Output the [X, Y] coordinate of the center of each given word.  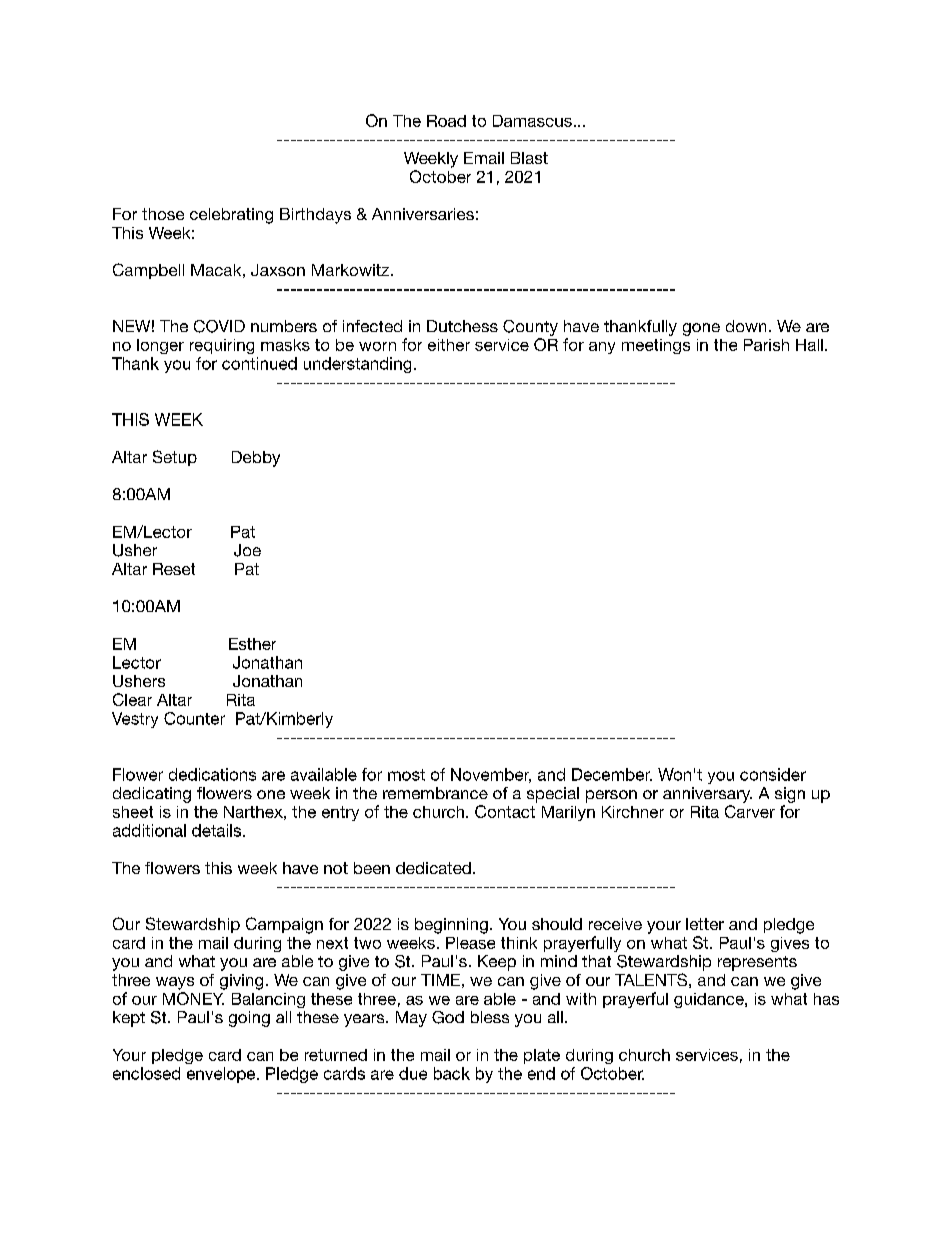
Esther [252, 644]
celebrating [231, 216]
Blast [529, 158]
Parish [766, 345]
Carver [750, 811]
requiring [222, 346]
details [218, 830]
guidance [710, 1000]
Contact [505, 811]
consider [773, 774]
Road [446, 121]
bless [490, 1017]
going [249, 1019]
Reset [174, 569]
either [449, 345]
